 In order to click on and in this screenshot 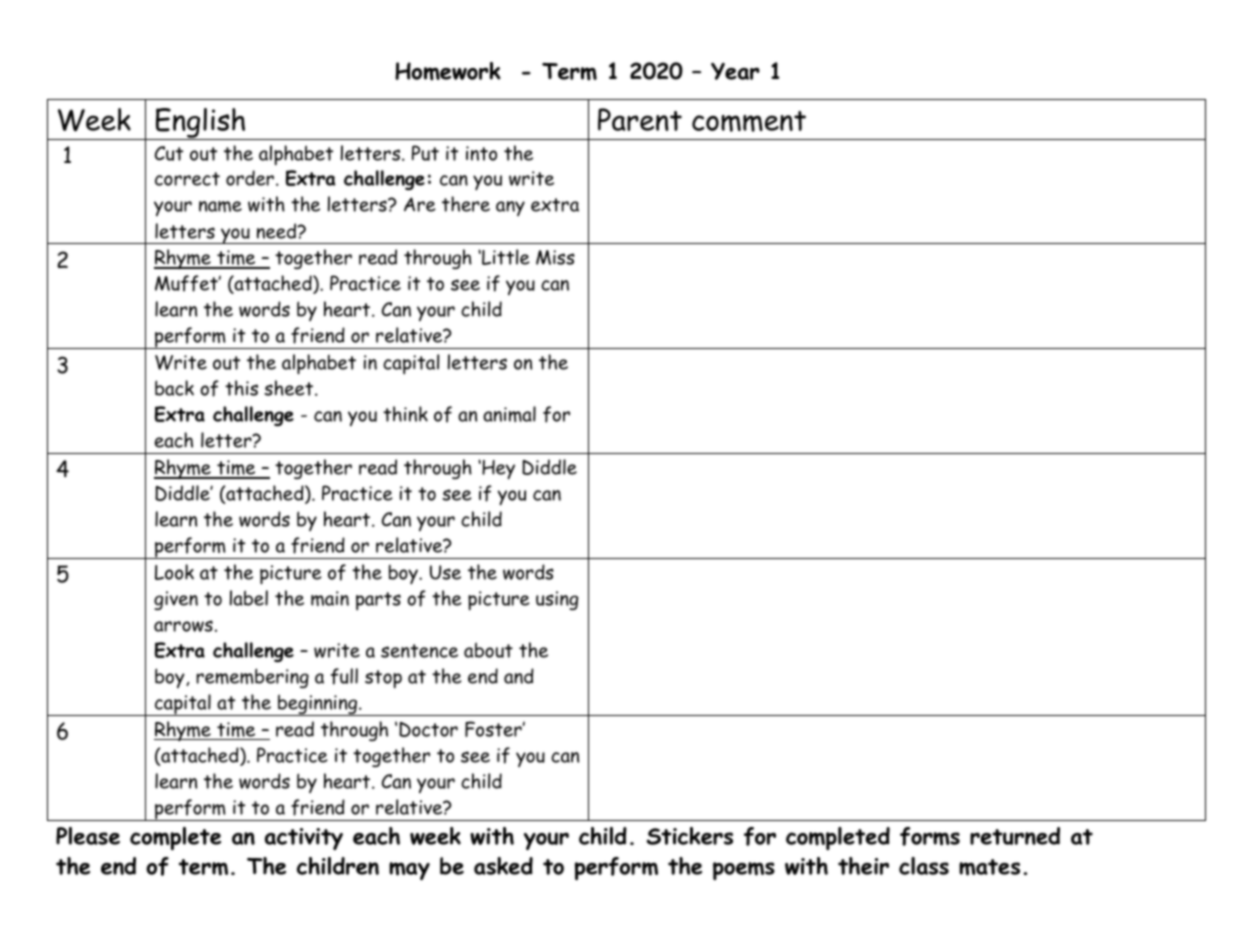, I will do `click(519, 676)`.
